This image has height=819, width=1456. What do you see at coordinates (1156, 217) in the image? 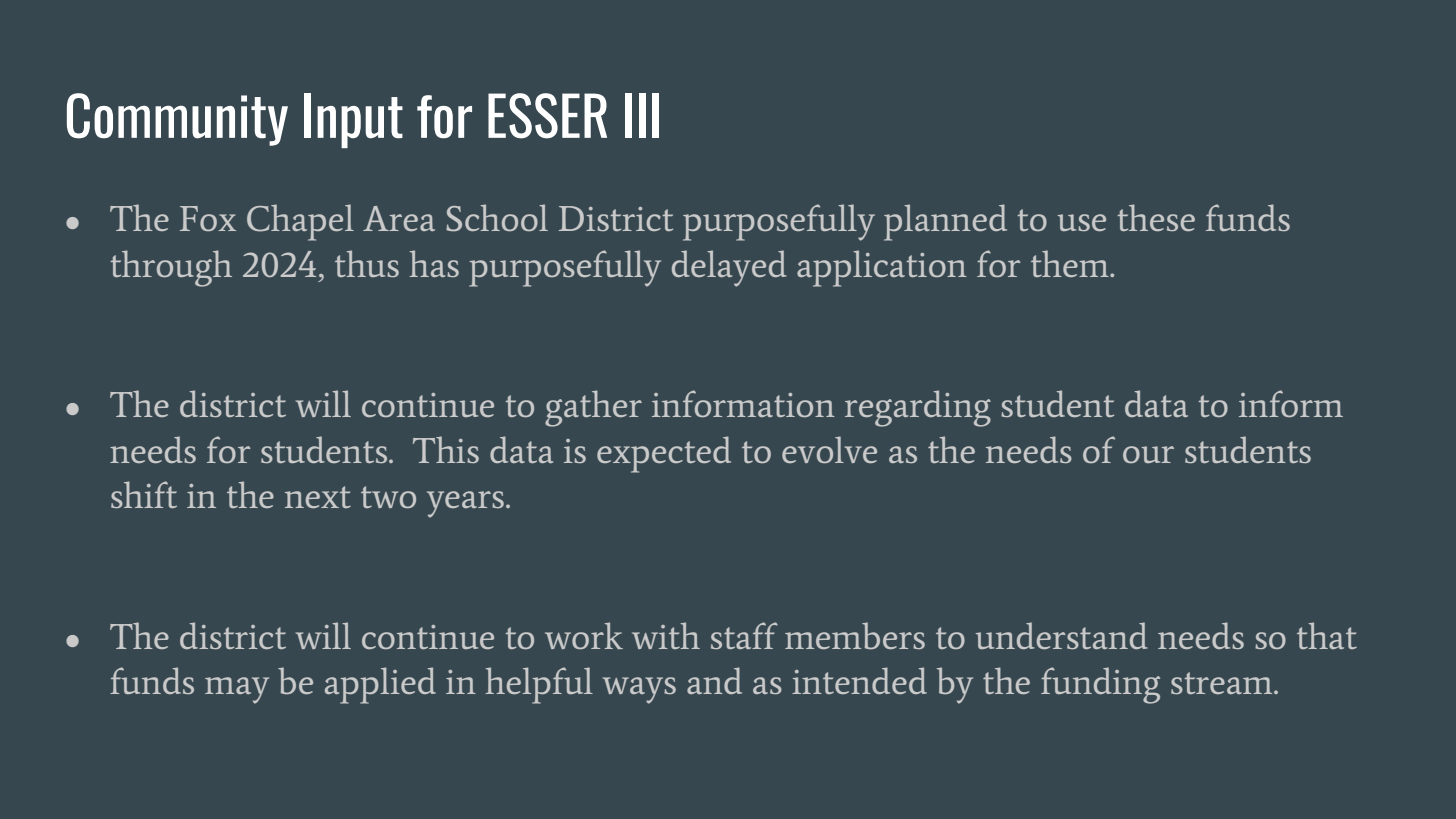
I see `these` at bounding box center [1156, 217].
